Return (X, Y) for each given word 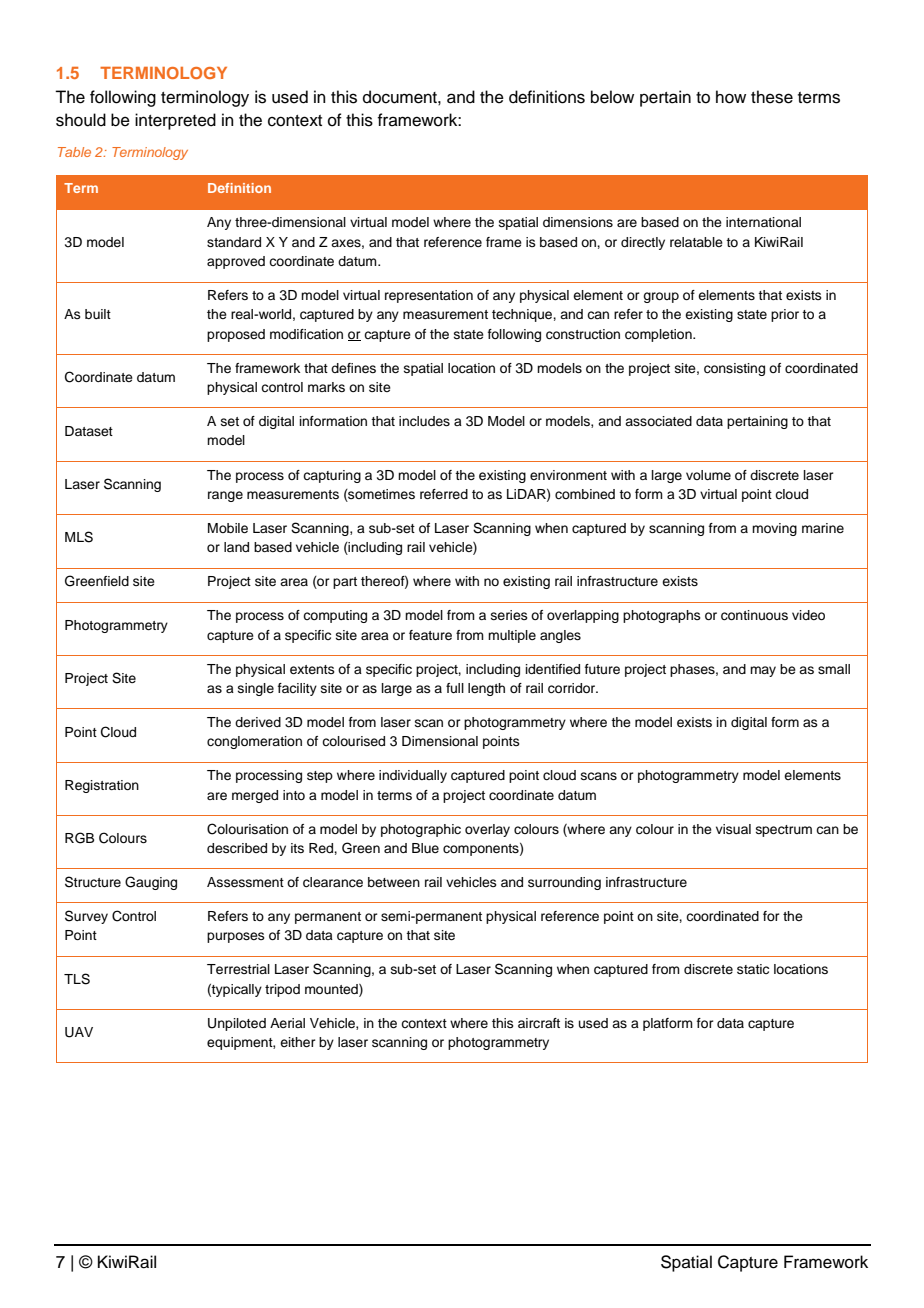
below (612, 97)
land (236, 547)
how (731, 97)
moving (774, 529)
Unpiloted (237, 1024)
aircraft (539, 1023)
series (509, 615)
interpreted (175, 121)
